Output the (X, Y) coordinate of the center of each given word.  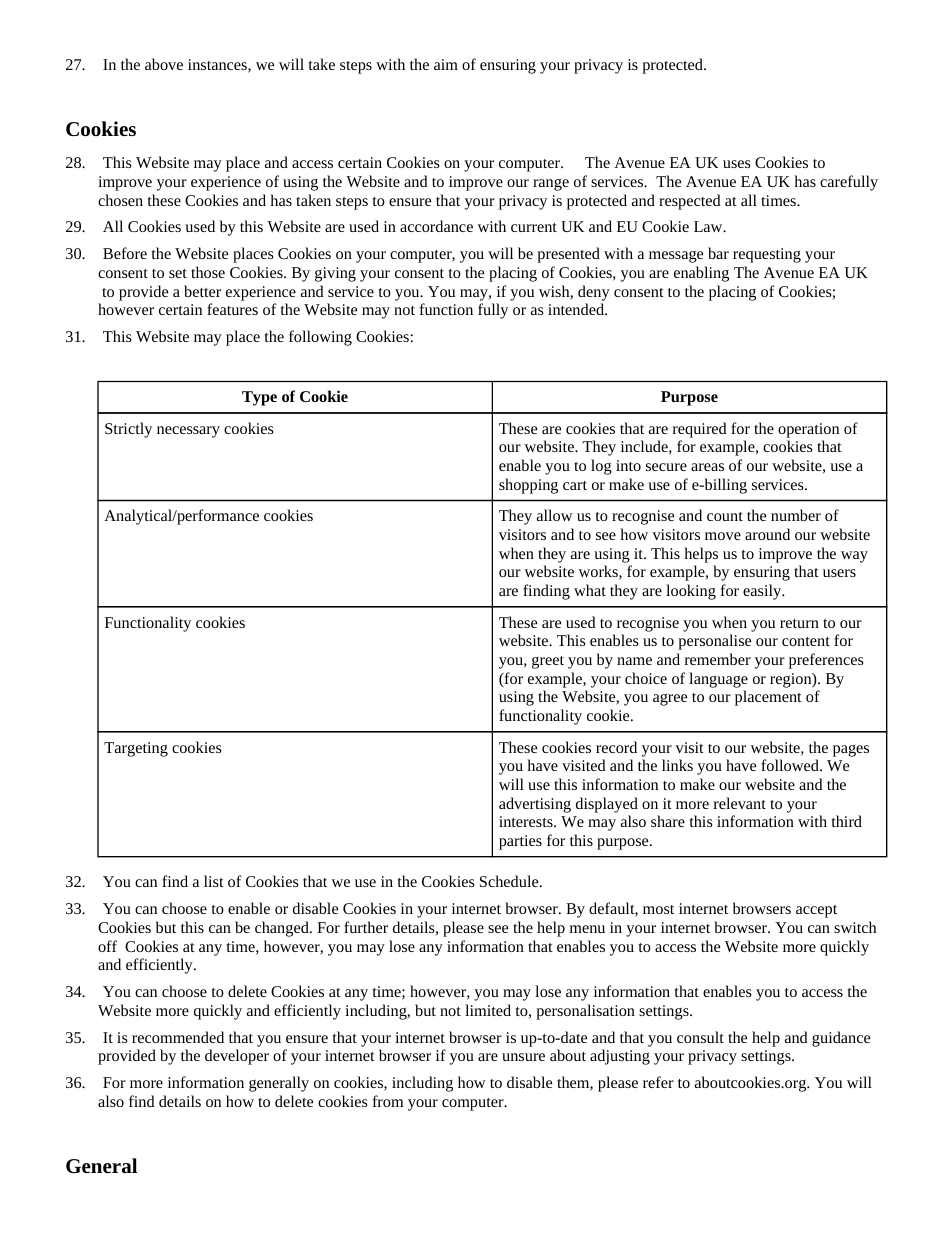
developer (237, 1057)
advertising (535, 805)
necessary (188, 432)
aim (446, 64)
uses (737, 164)
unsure (523, 1057)
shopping (528, 486)
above (164, 64)
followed (791, 765)
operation (808, 430)
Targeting (136, 749)
